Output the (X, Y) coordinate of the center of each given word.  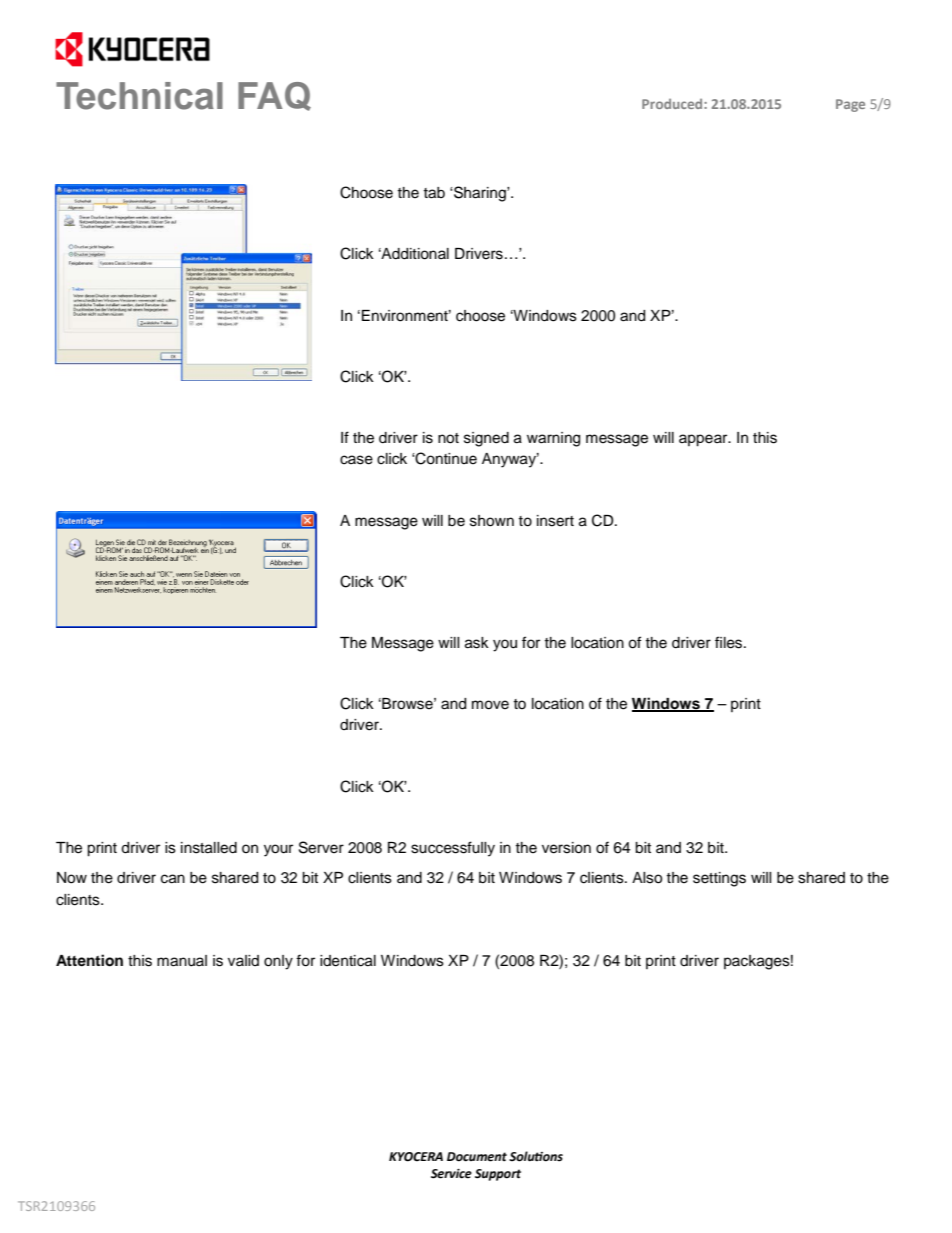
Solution (536, 1156)
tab (434, 193)
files (730, 642)
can (173, 879)
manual (182, 961)
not (448, 438)
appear (704, 440)
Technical (139, 96)
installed (209, 848)
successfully (453, 849)
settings (719, 879)
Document (477, 1157)
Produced (673, 104)
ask (477, 643)
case (356, 460)
